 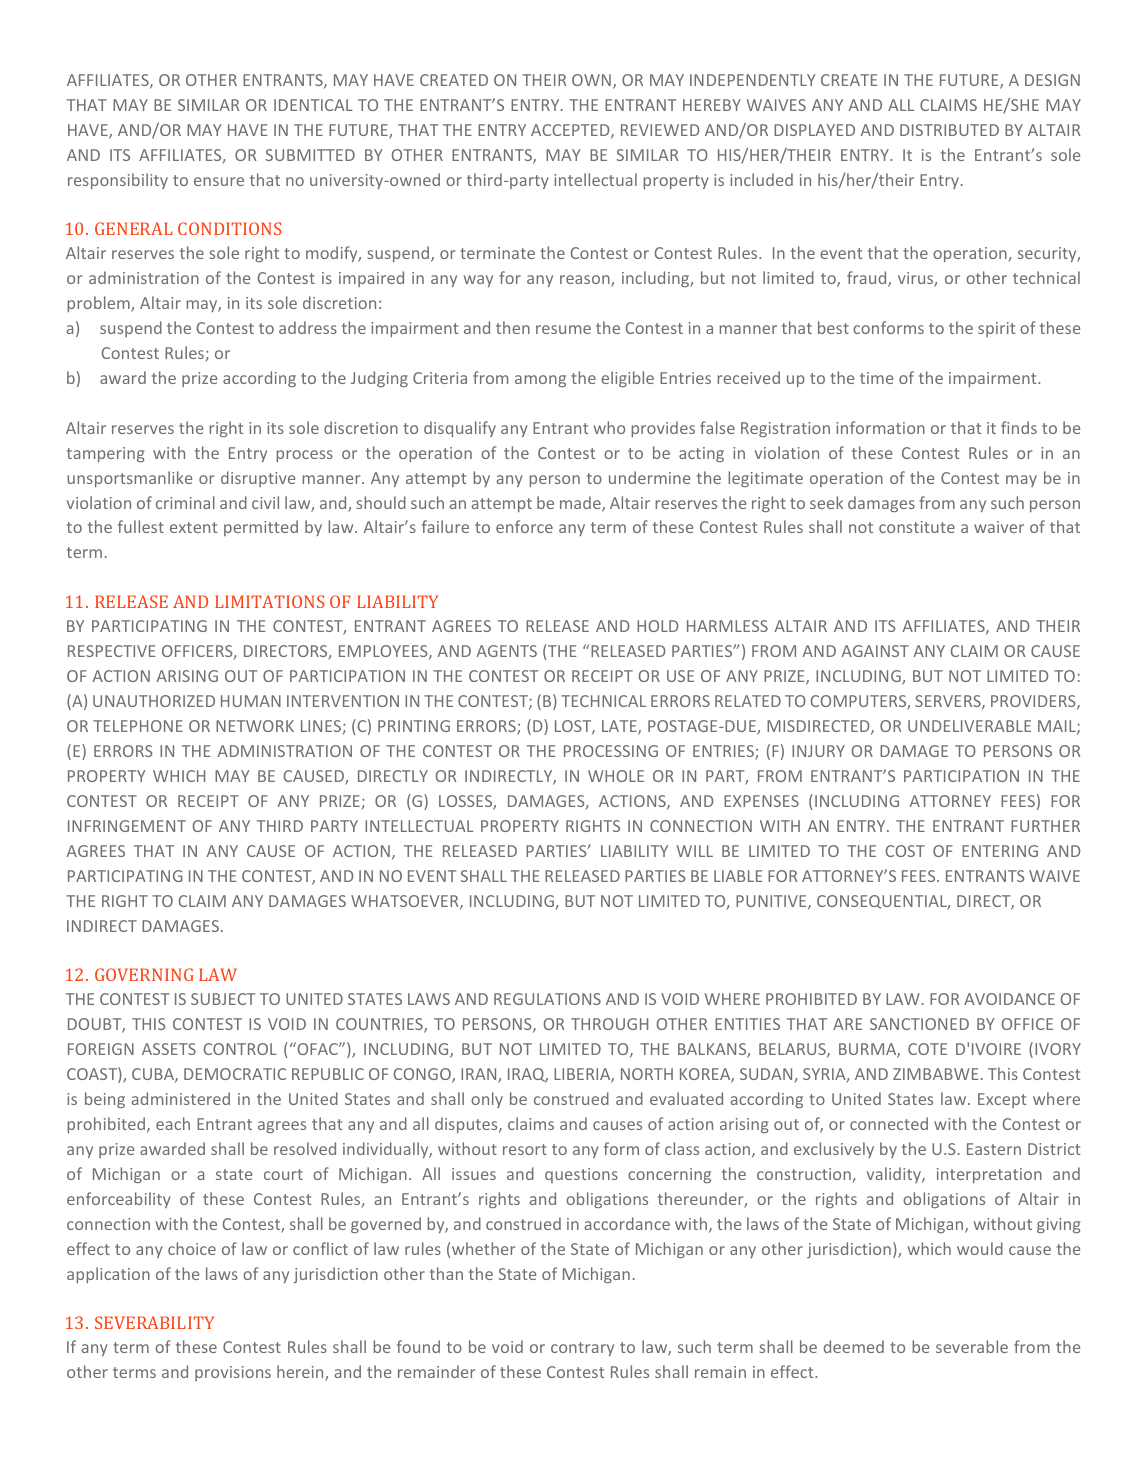 What do you see at coordinates (233, 1373) in the image?
I see `provisions` at bounding box center [233, 1373].
